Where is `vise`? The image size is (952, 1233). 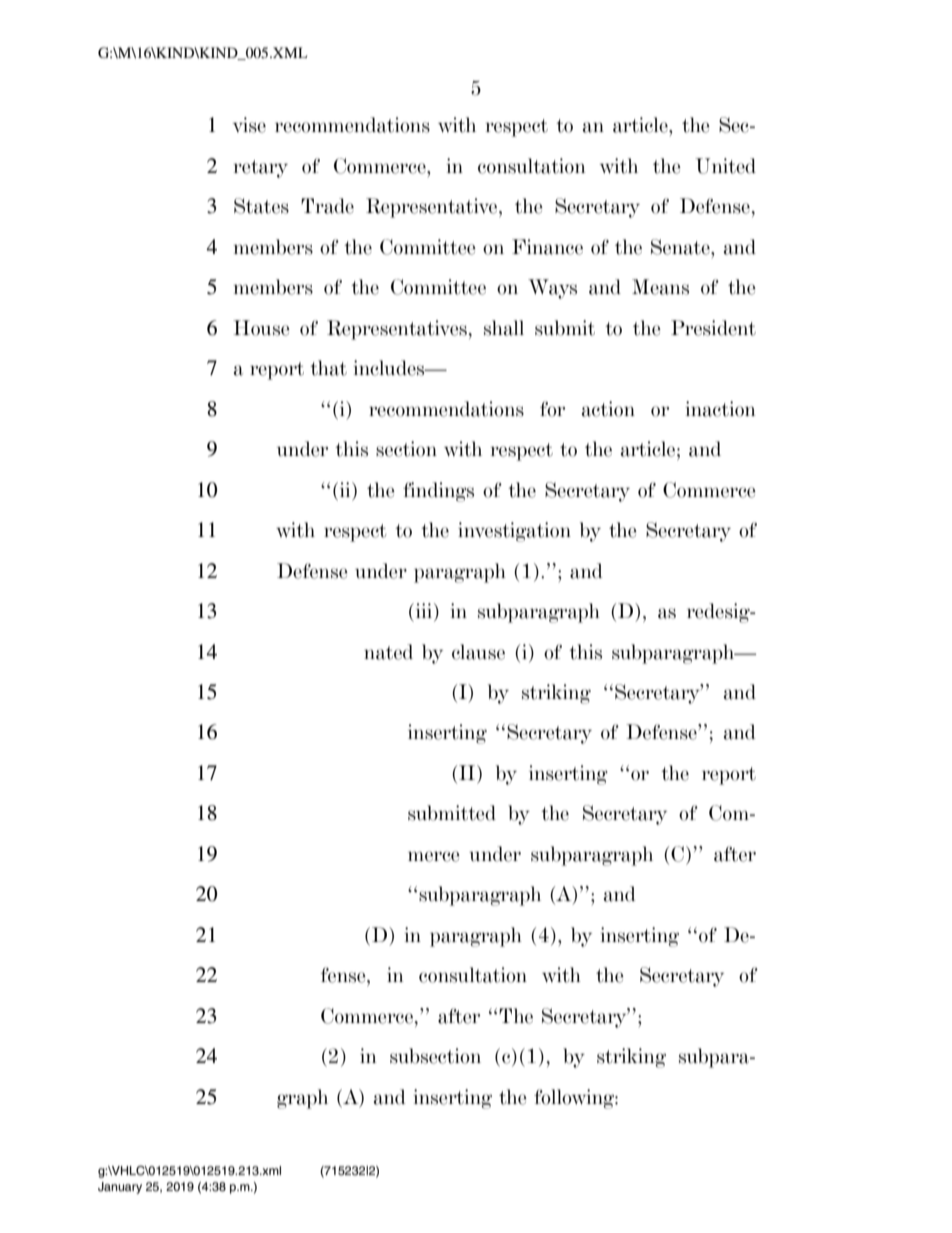
vise is located at coordinates (249, 125).
